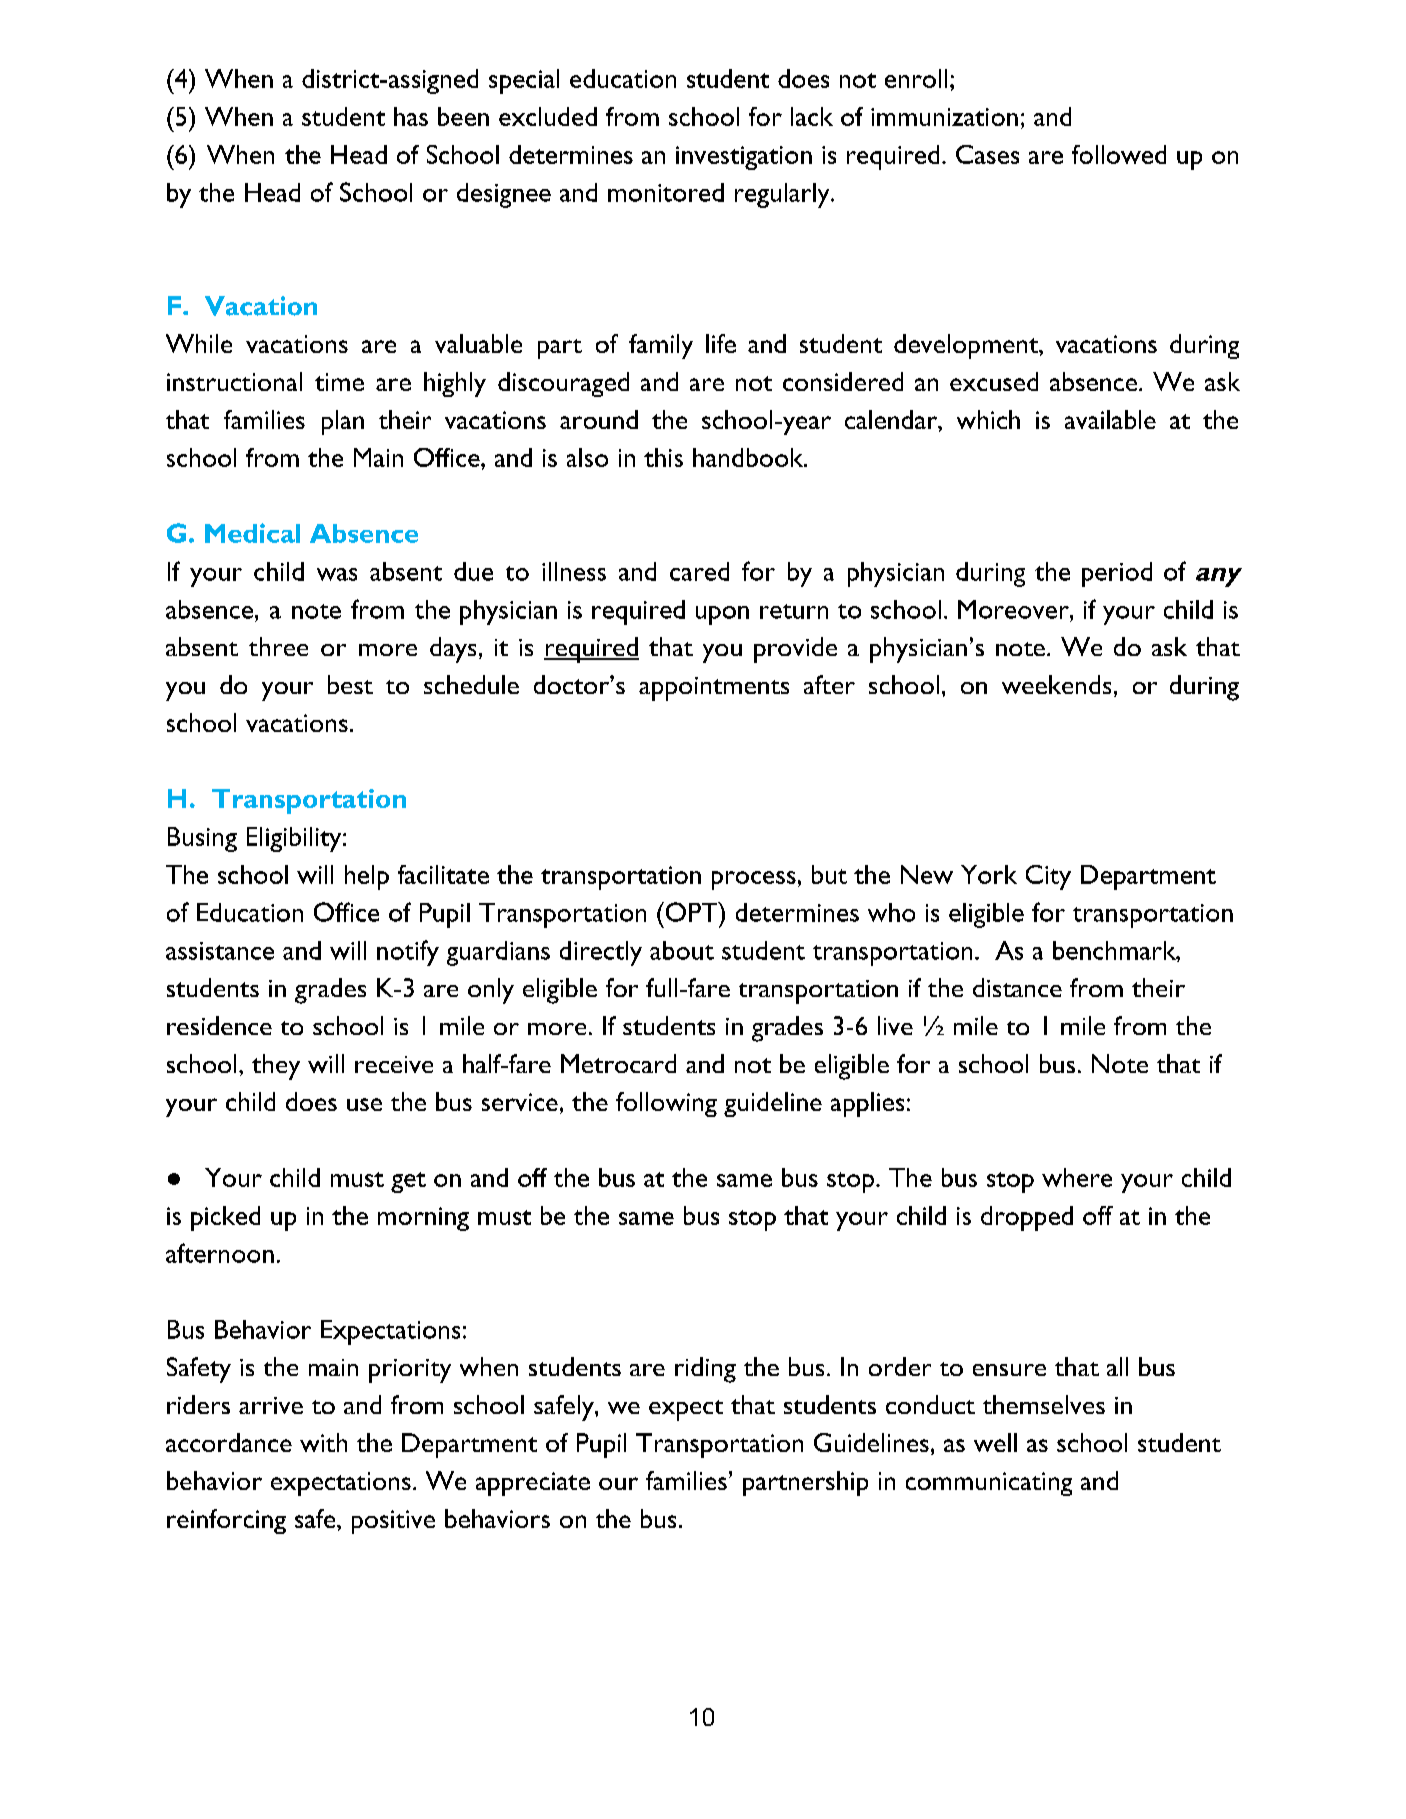 The width and height of the screenshot is (1406, 1819). I want to click on monitored, so click(666, 192).
